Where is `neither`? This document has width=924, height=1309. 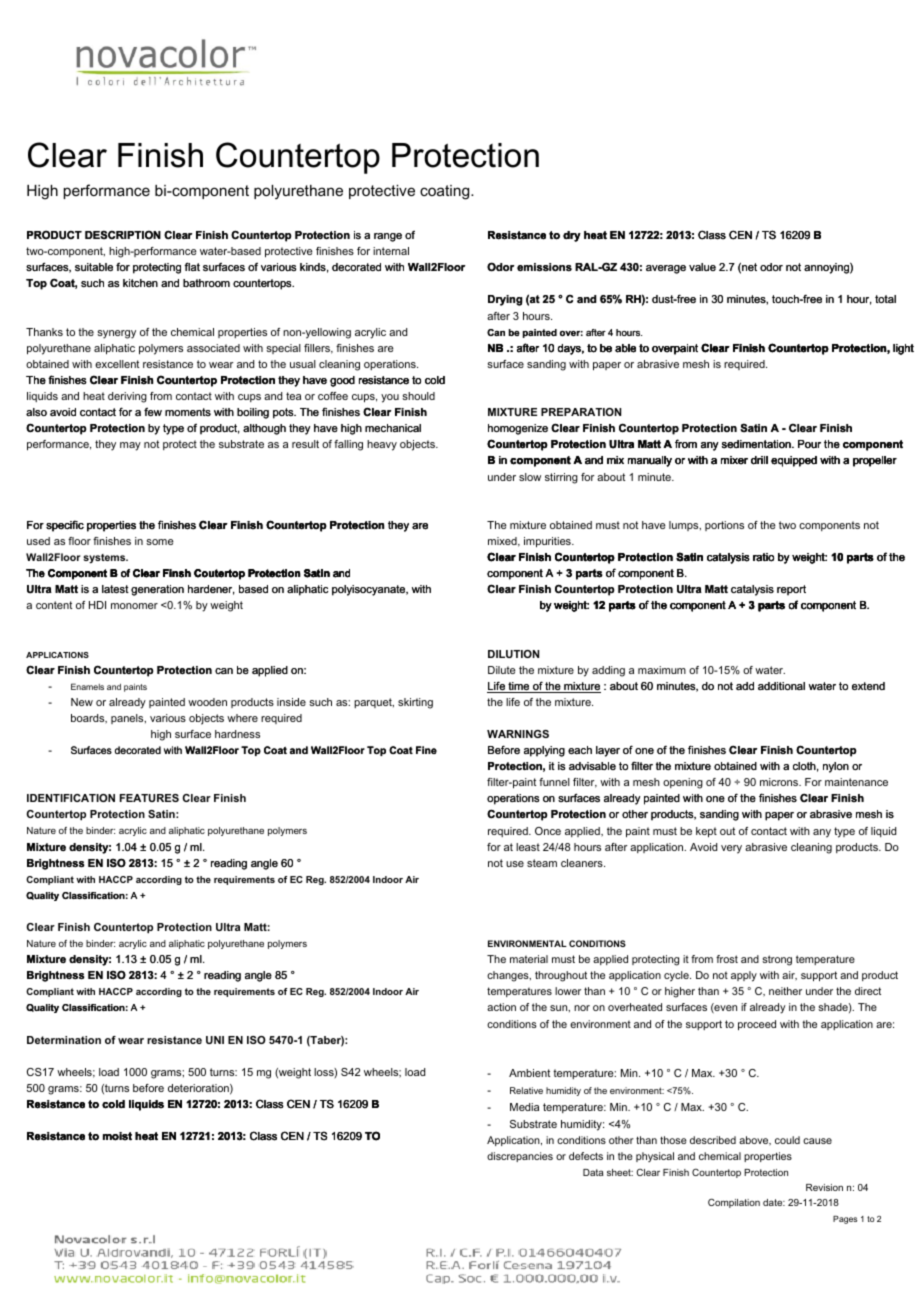
neither is located at coordinates (785, 991).
